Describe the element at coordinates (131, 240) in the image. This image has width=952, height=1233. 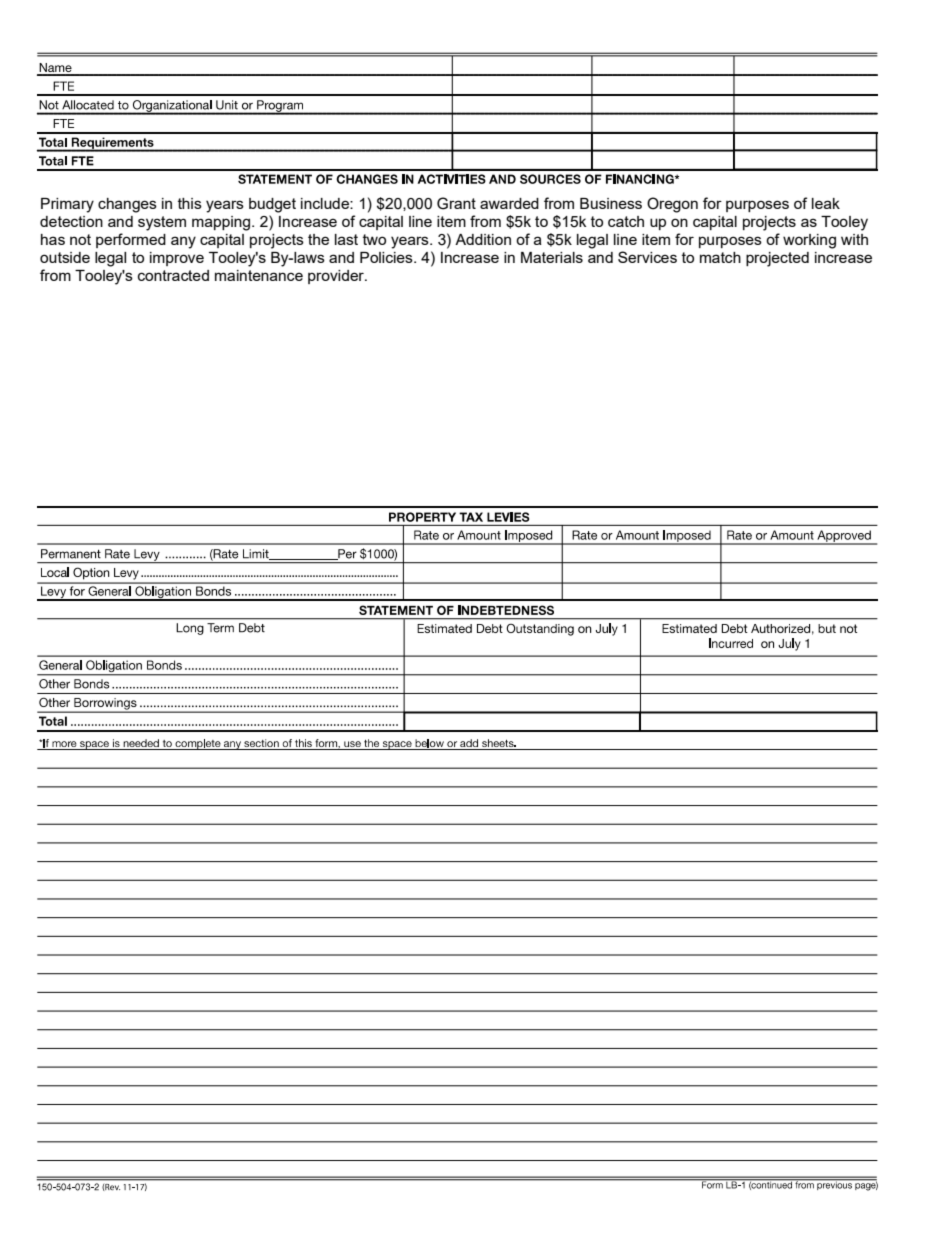
I see `performed` at that location.
